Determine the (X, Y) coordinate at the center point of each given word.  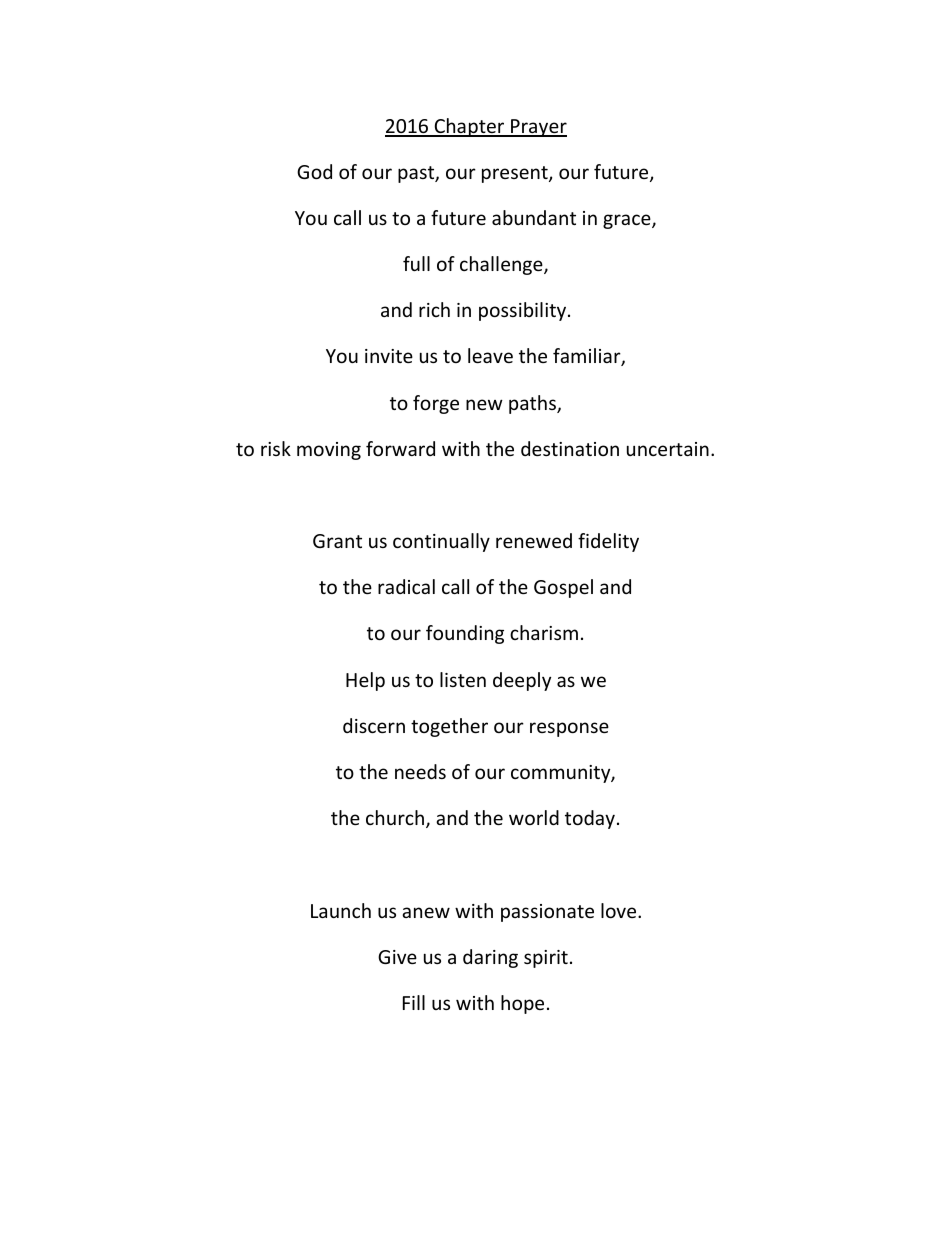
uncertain (668, 449)
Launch (341, 910)
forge (436, 404)
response (569, 729)
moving (329, 451)
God (314, 171)
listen (463, 679)
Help (365, 681)
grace (628, 221)
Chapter (469, 127)
